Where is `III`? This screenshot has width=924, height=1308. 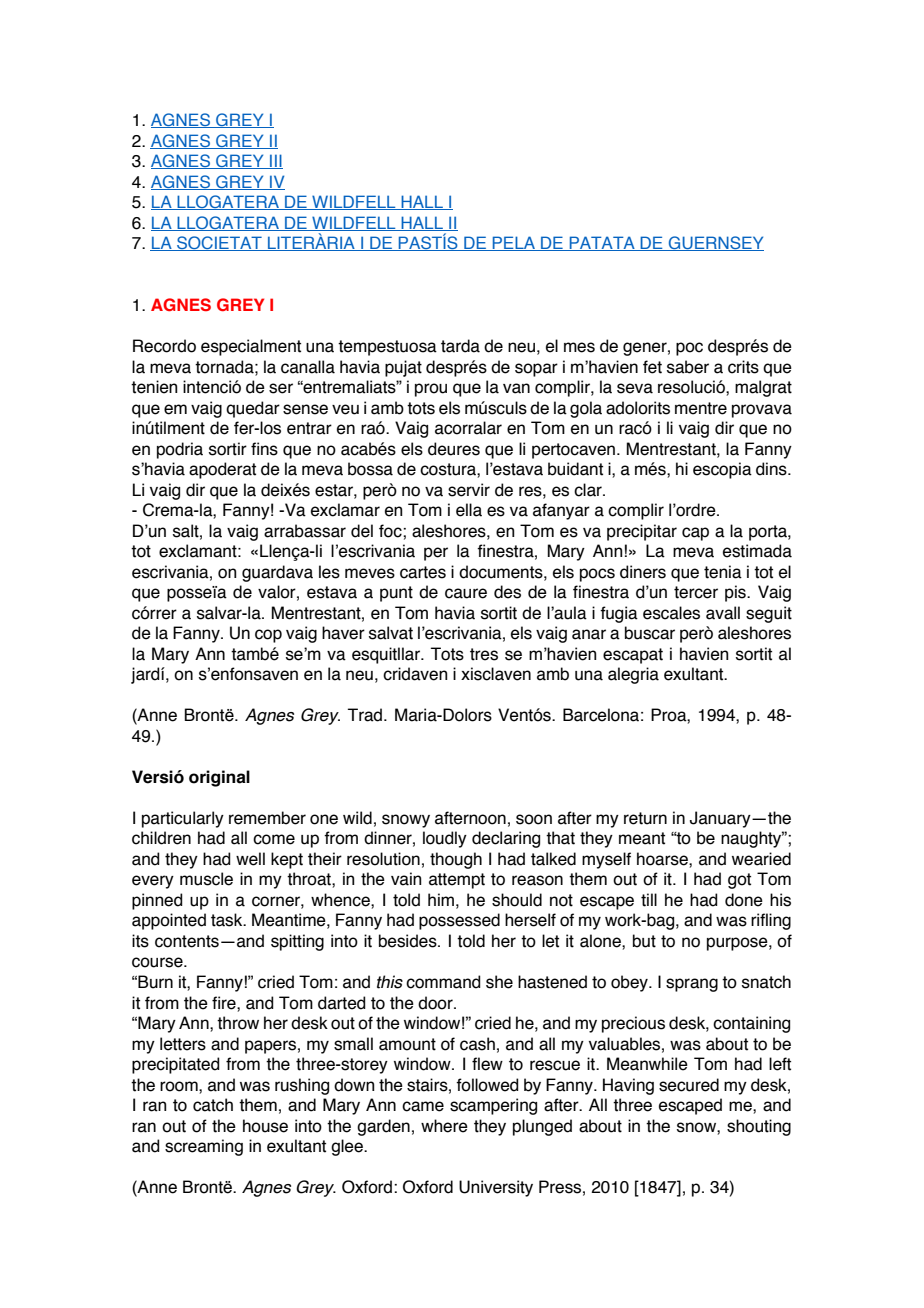
III is located at coordinates (275, 161).
